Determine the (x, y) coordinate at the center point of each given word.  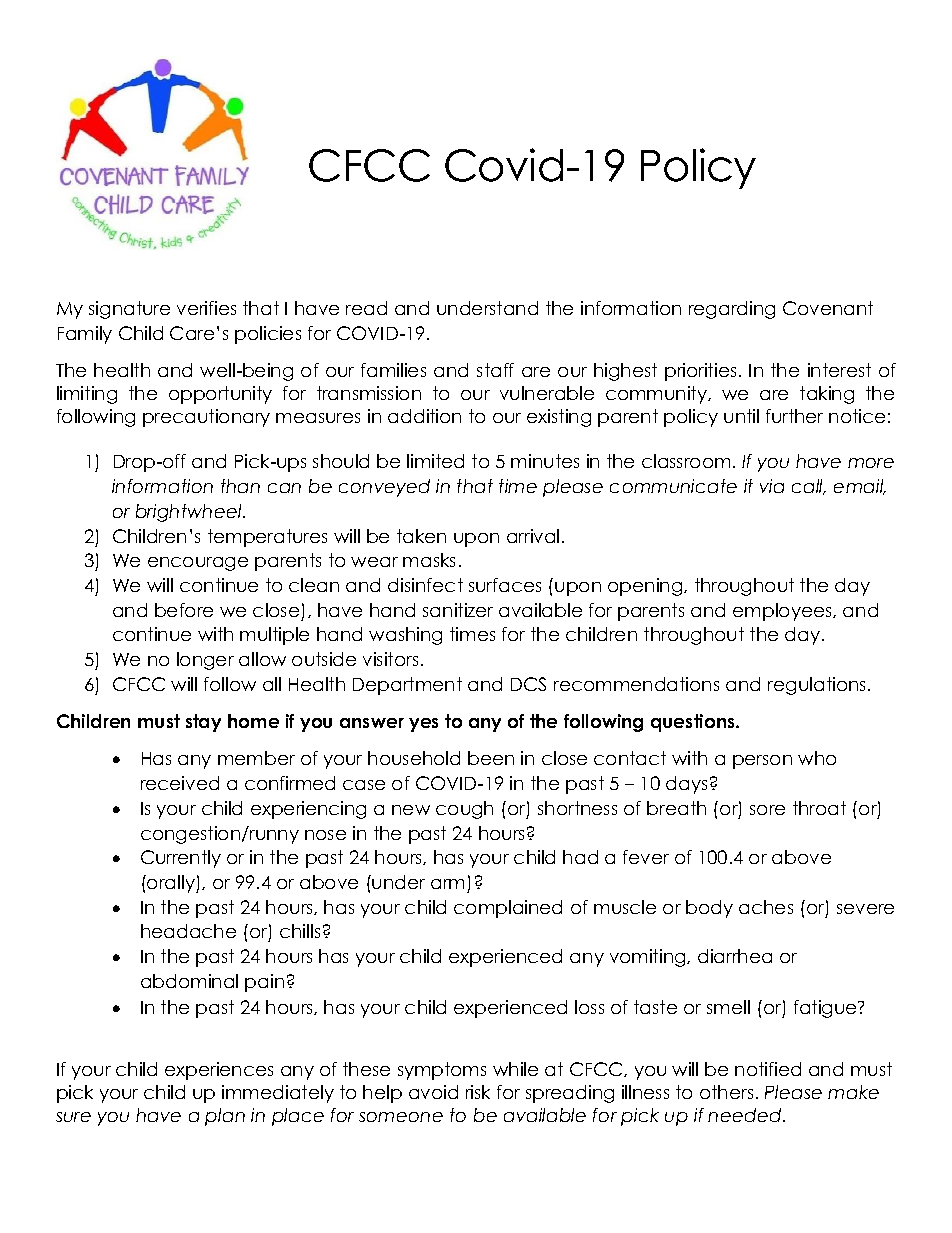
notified (768, 1069)
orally (171, 884)
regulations (816, 686)
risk (478, 1092)
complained (508, 909)
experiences (219, 1071)
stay (203, 723)
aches (766, 907)
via (772, 486)
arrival (533, 536)
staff (495, 370)
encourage (198, 564)
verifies (206, 308)
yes (423, 725)
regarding (732, 310)
